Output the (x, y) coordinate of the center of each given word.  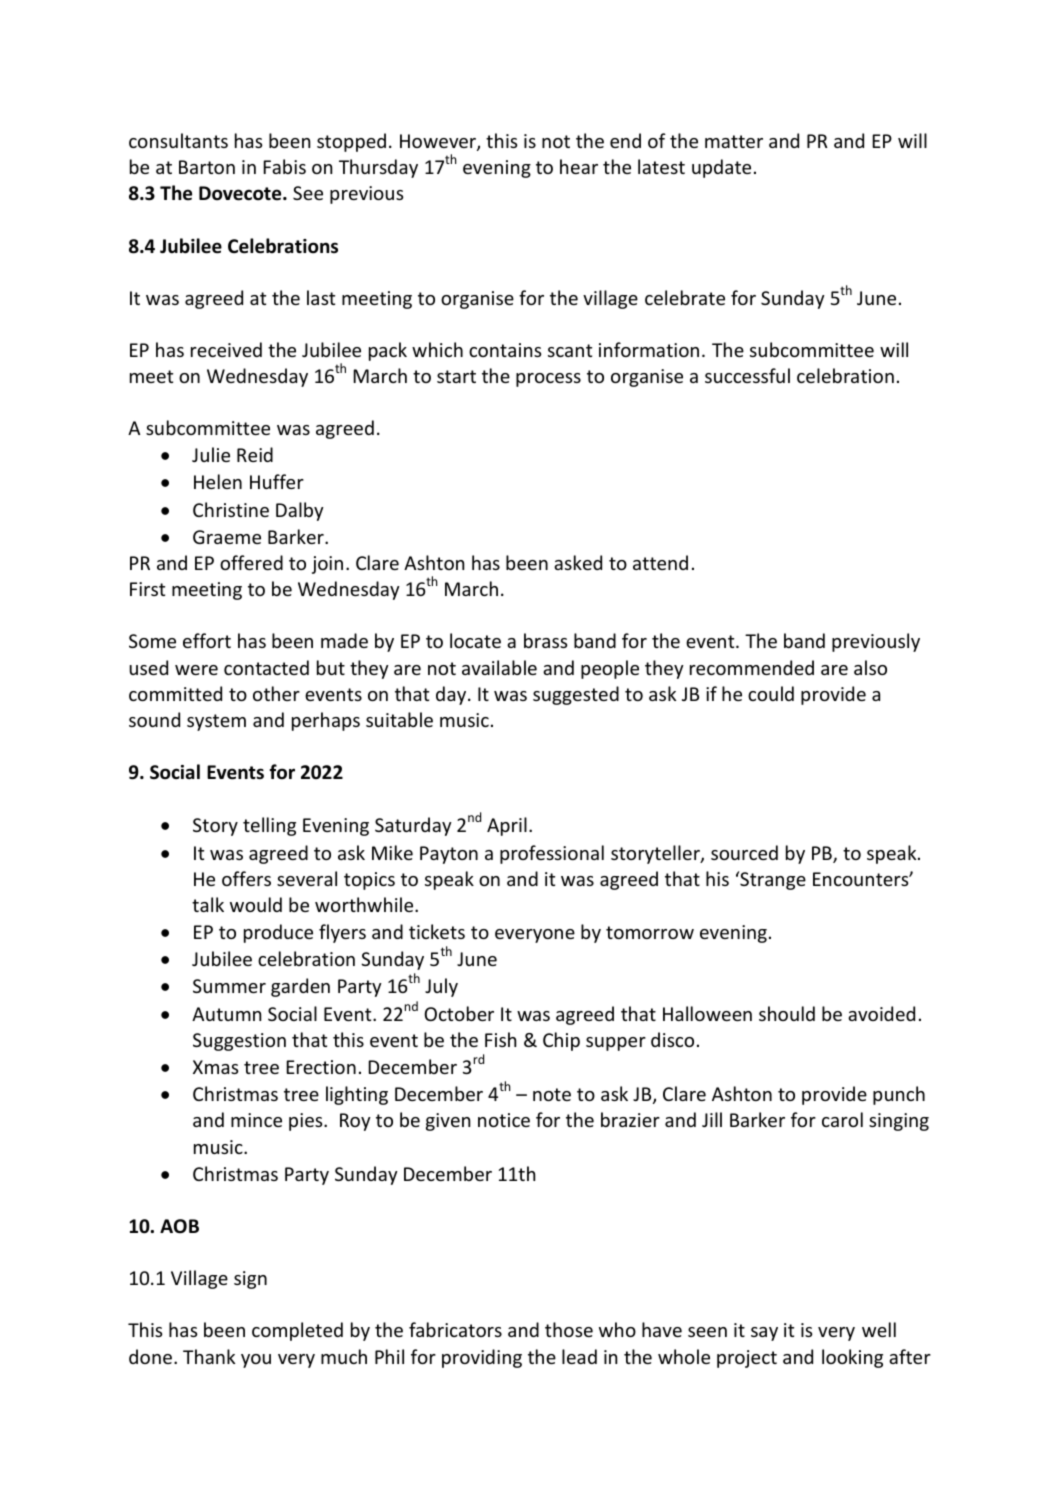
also (870, 667)
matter (734, 141)
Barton (207, 167)
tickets (437, 931)
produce (278, 933)
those (569, 1329)
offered (251, 562)
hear (579, 166)
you (256, 1361)
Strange (772, 880)
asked (578, 562)
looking (852, 1358)
